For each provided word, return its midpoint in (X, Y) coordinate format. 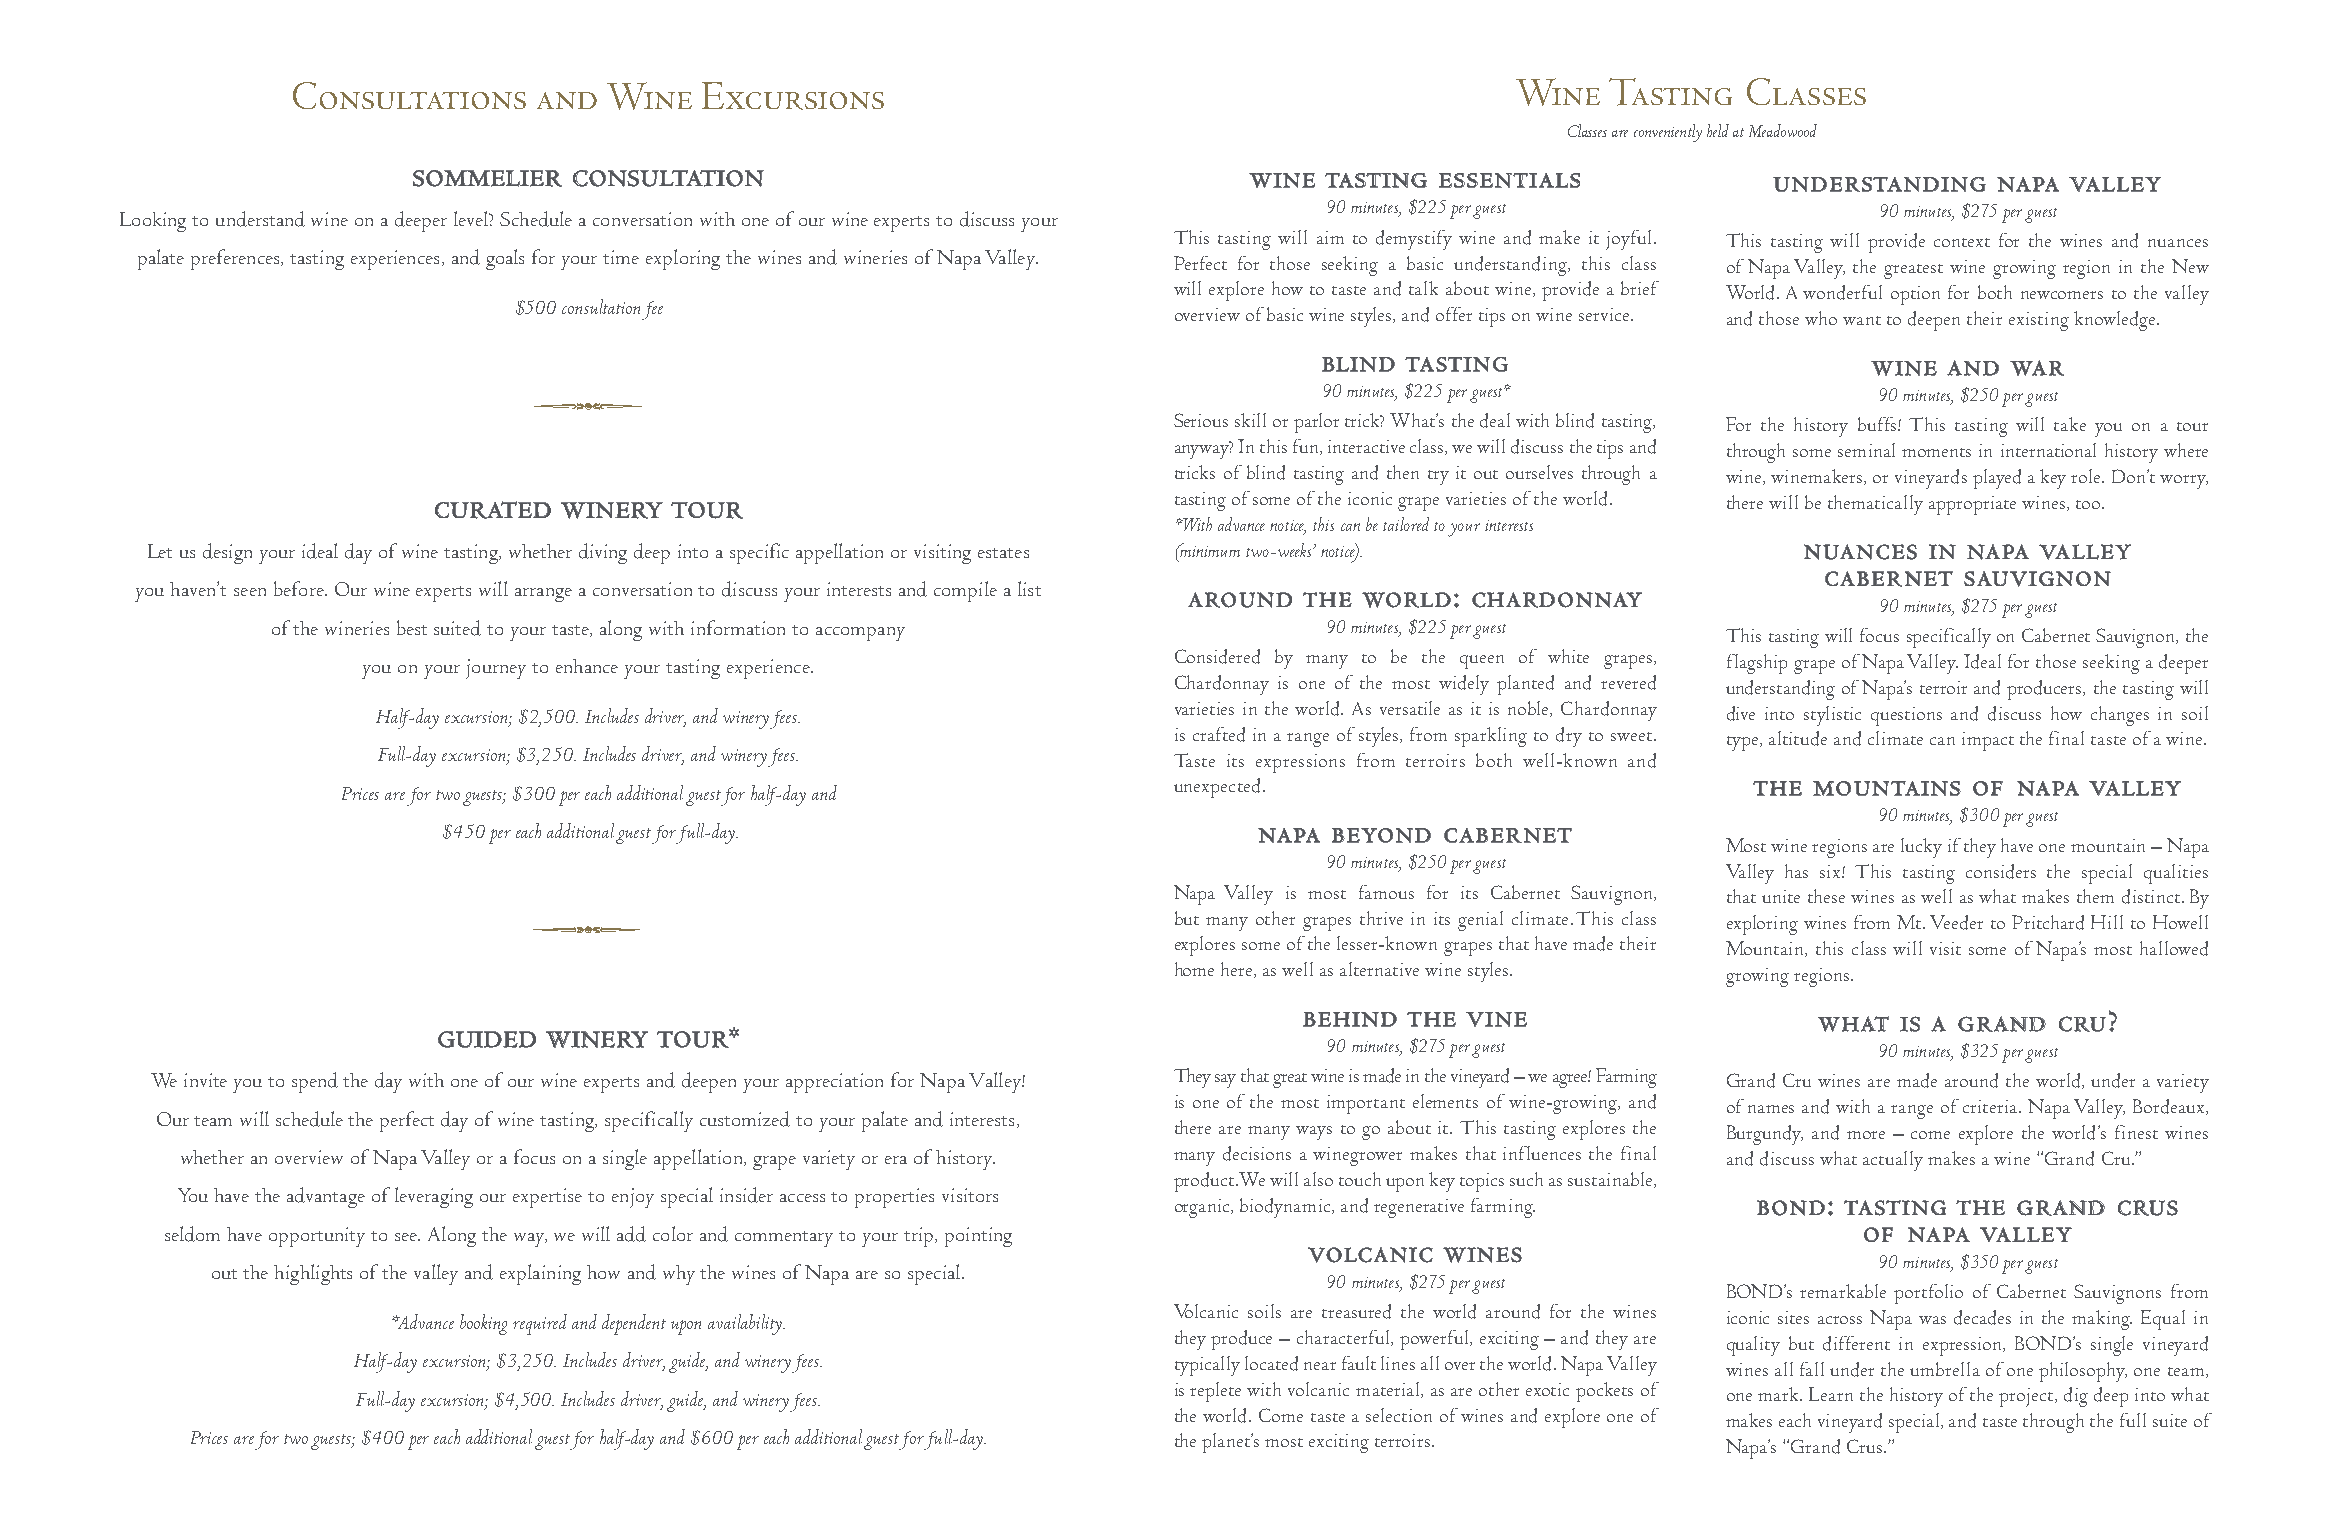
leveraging (434, 1197)
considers (2001, 871)
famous (1386, 892)
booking (483, 1324)
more (1866, 1135)
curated (493, 510)
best (412, 627)
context (1962, 242)
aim (1330, 237)
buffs (1878, 424)
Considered (1217, 656)
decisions (1257, 1153)
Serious (1201, 420)
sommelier (487, 178)
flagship (1757, 664)
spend (315, 1082)
